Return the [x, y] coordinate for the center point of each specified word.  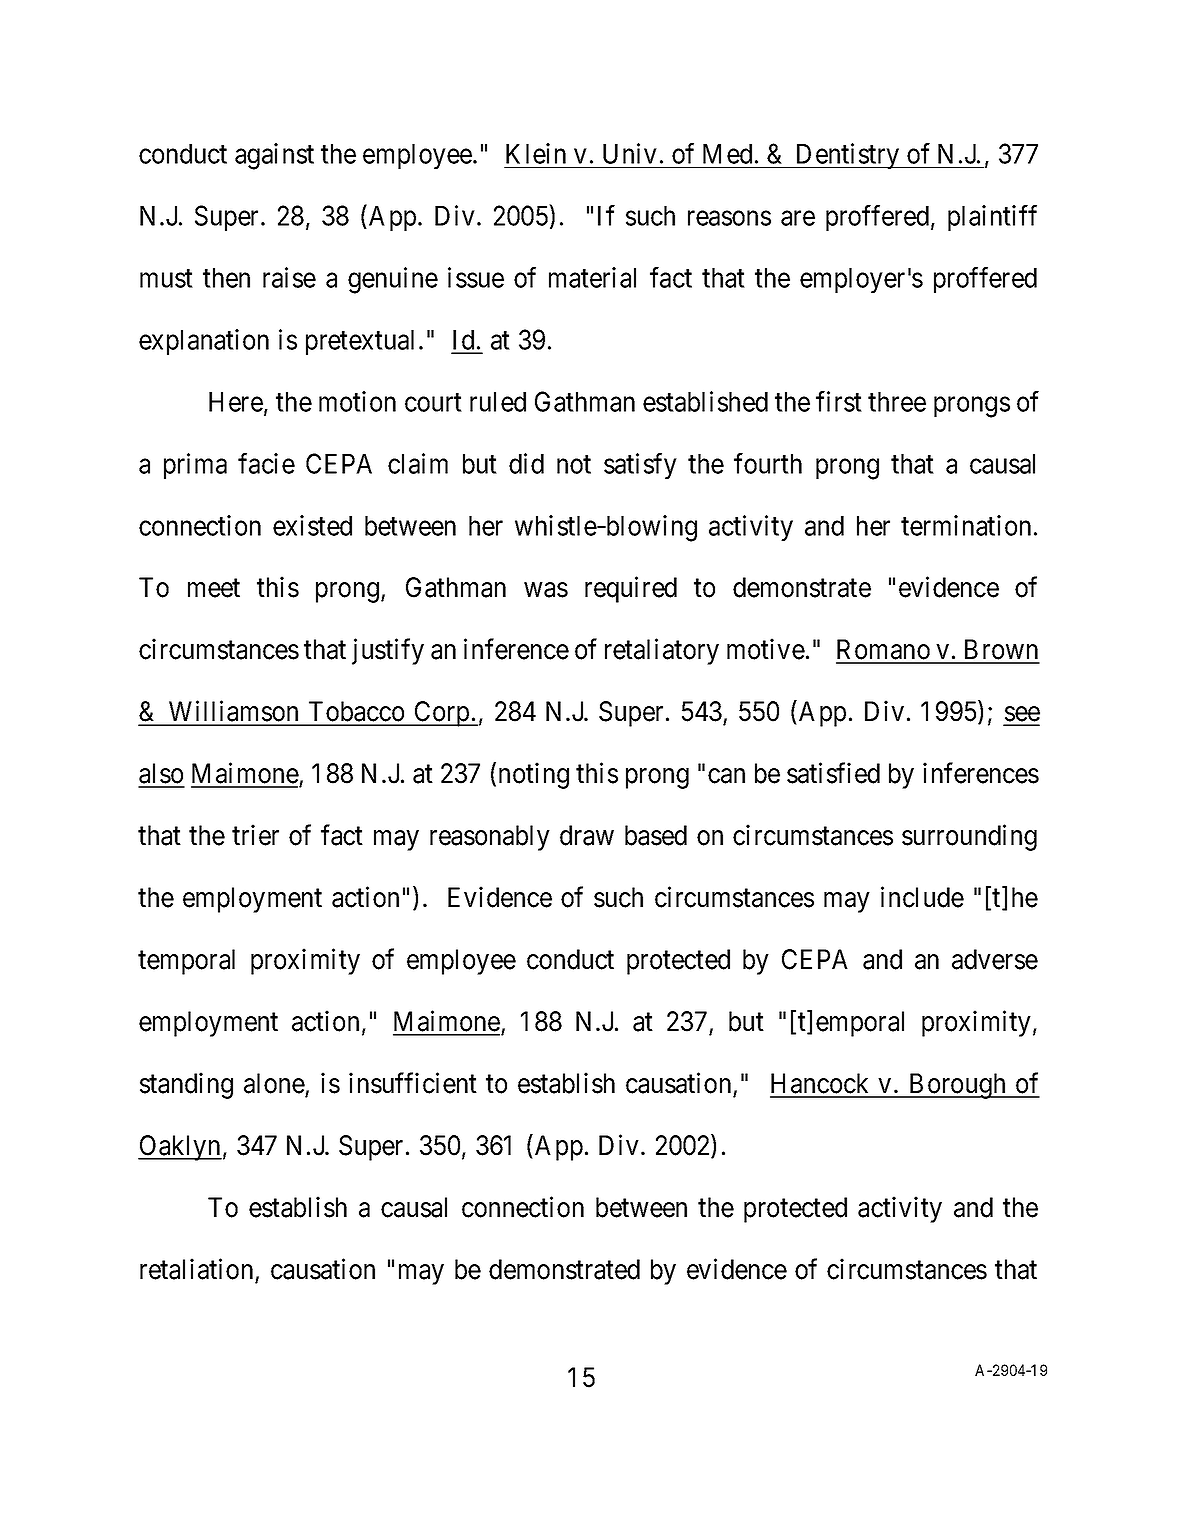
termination [966, 525]
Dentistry [847, 156]
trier [255, 835]
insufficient [413, 1083]
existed [312, 525]
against [274, 156]
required [631, 590]
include [922, 897]
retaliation [196, 1269]
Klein [536, 153]
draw [587, 835]
